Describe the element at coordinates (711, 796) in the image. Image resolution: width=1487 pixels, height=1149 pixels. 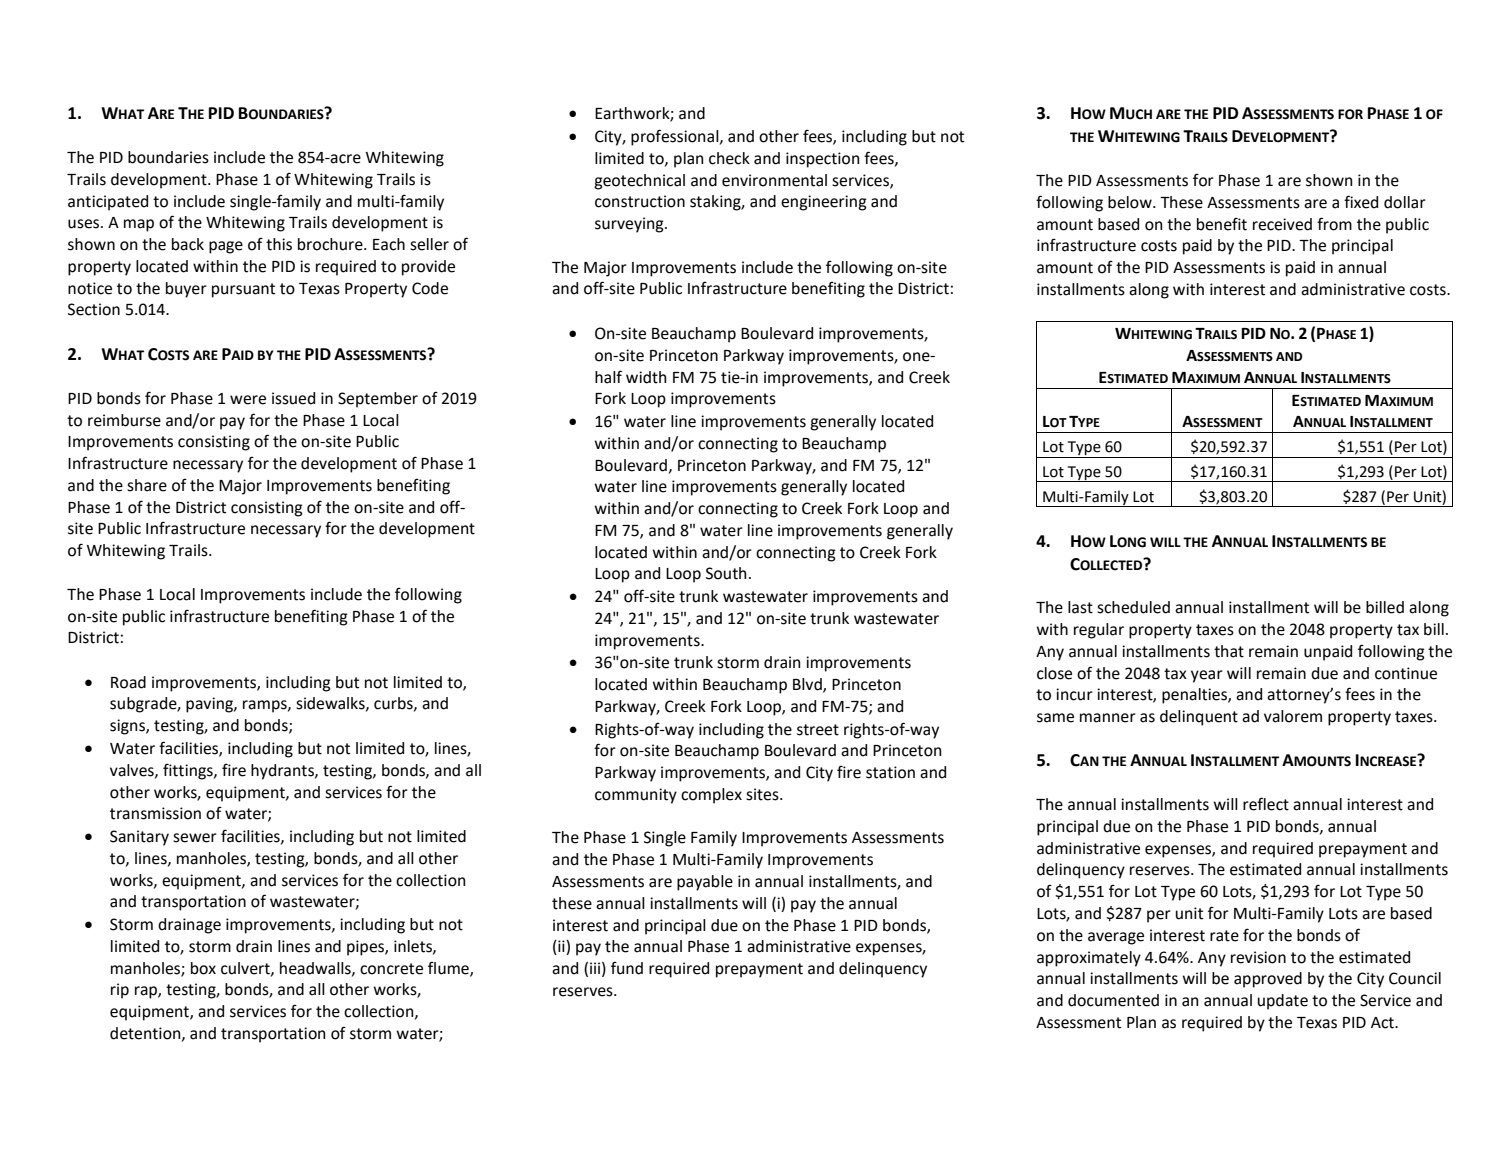
I see `complex` at that location.
